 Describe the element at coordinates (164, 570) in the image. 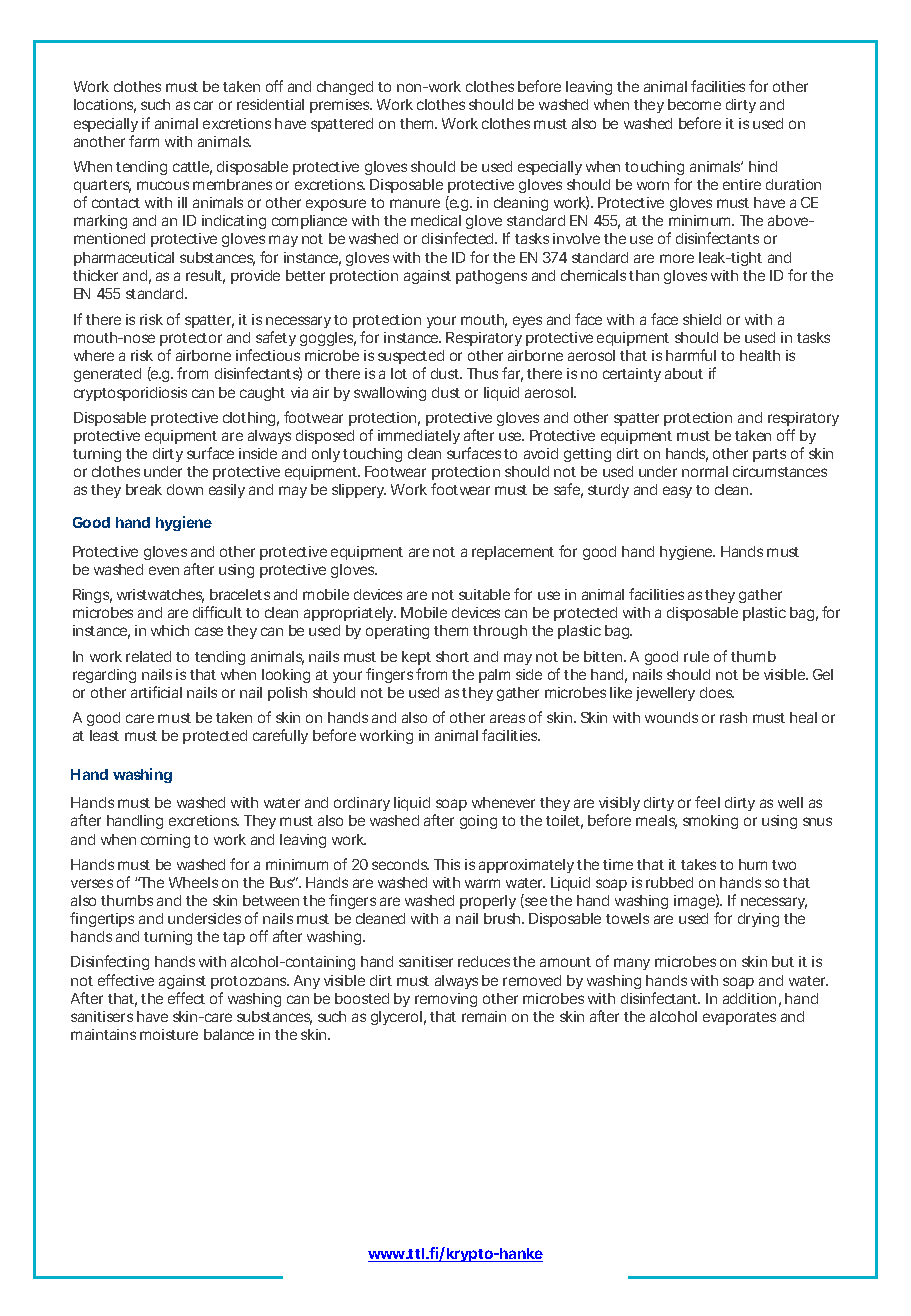

I see `even` at that location.
